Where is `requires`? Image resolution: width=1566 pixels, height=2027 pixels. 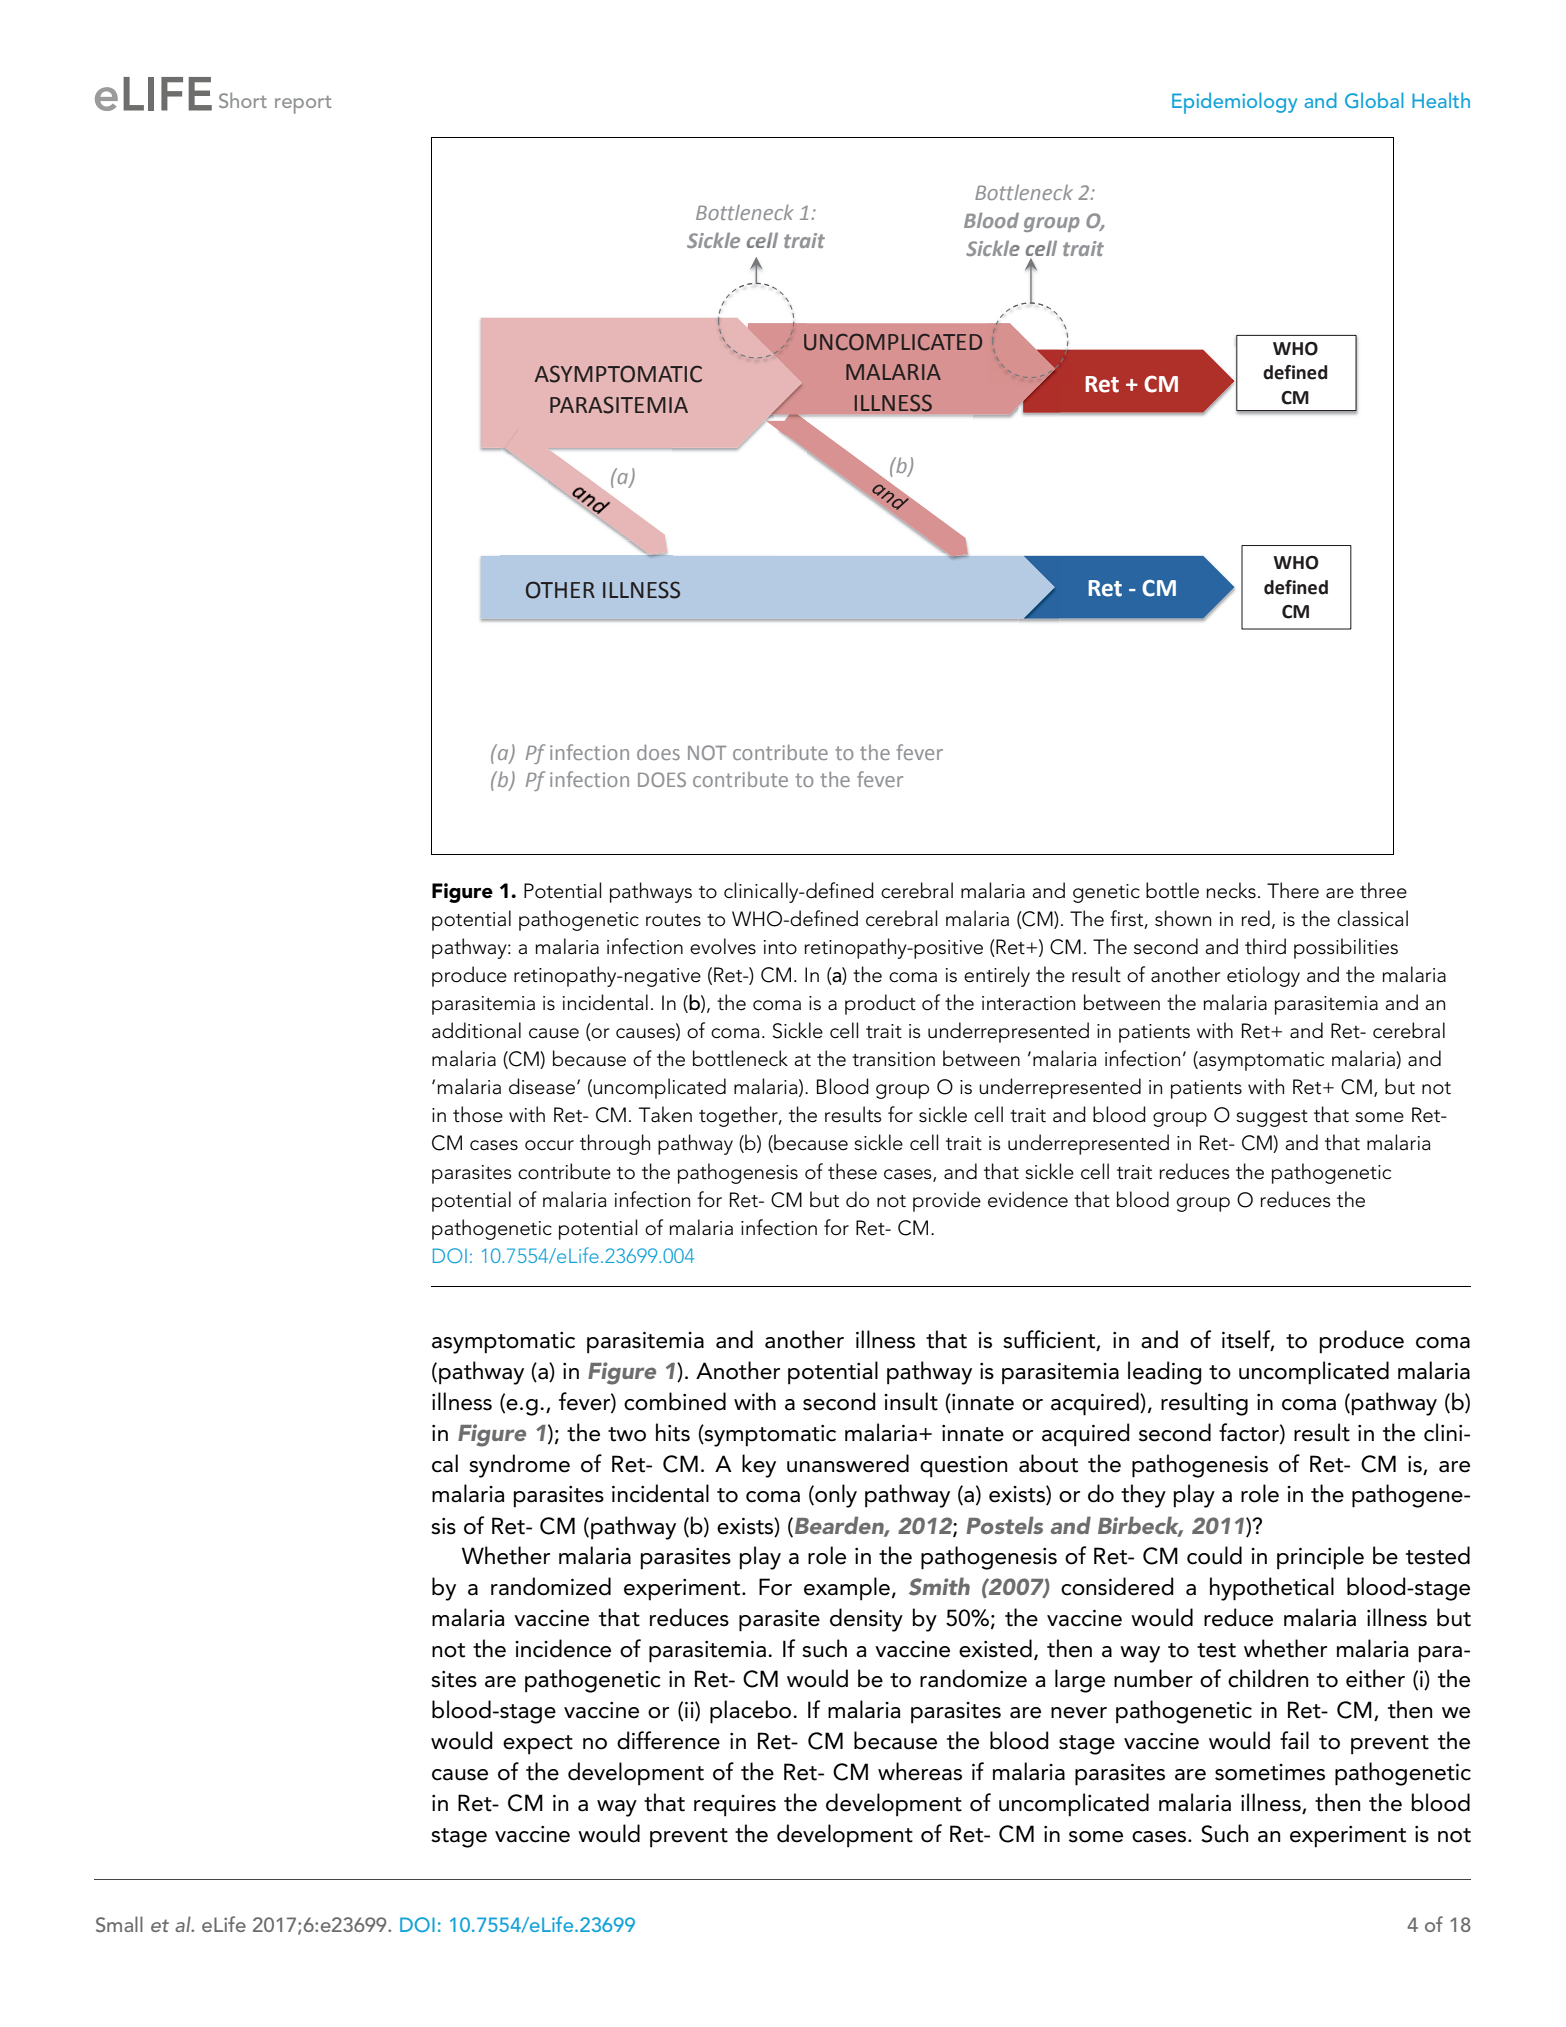
requires is located at coordinates (735, 1806).
